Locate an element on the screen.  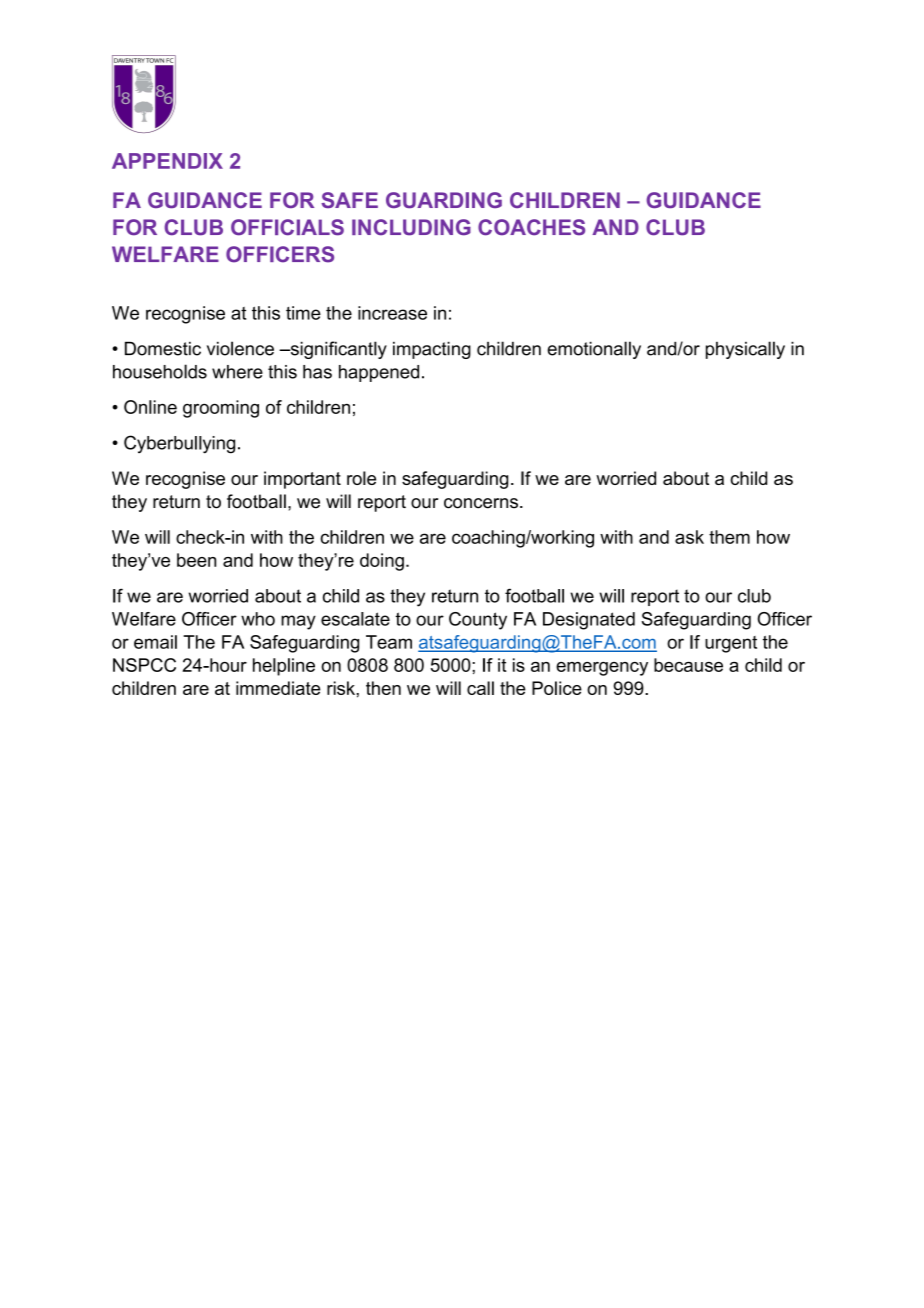
helpline is located at coordinates (284, 667).
